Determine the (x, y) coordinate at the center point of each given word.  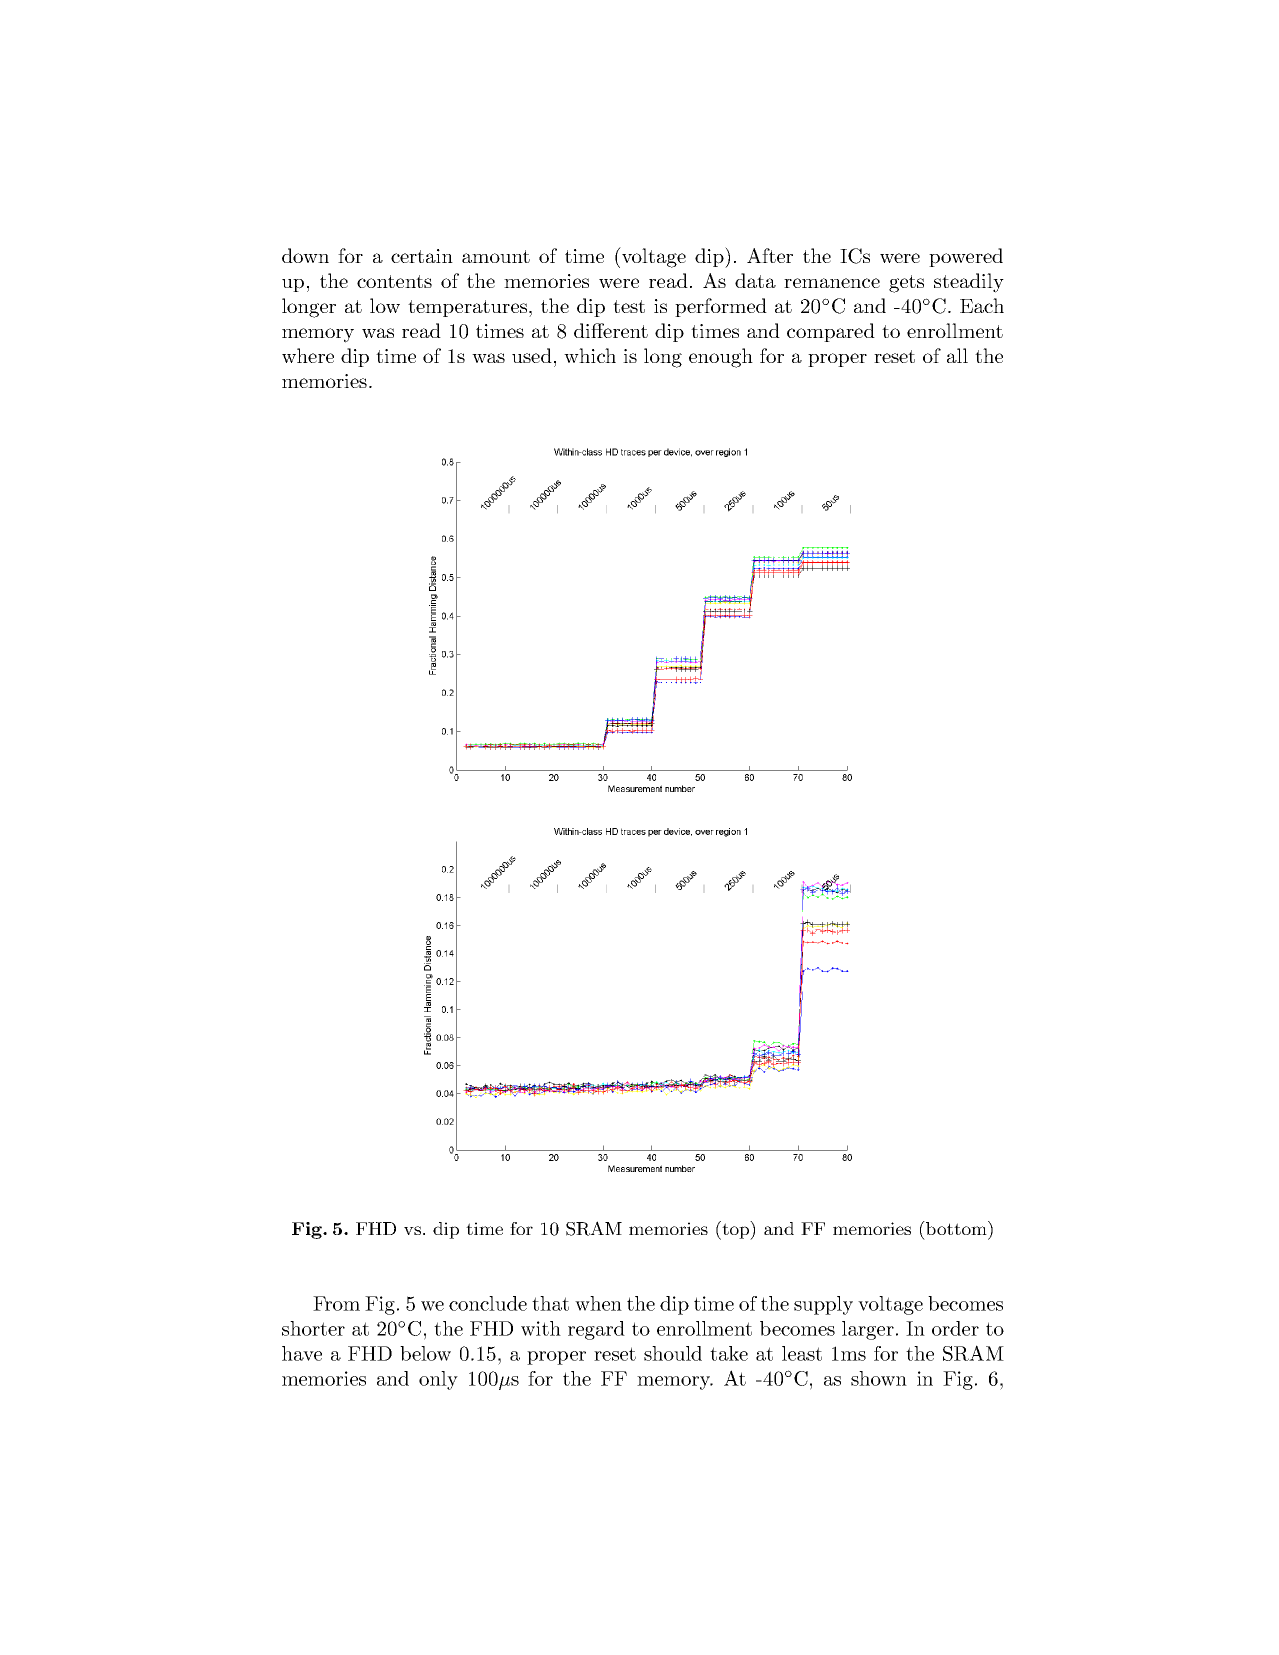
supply (823, 1305)
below (425, 1353)
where (308, 355)
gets (906, 284)
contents (394, 281)
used (532, 355)
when (598, 1303)
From (336, 1303)
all (957, 355)
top (735, 1230)
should (673, 1353)
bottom (956, 1228)
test (629, 306)
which (590, 355)
